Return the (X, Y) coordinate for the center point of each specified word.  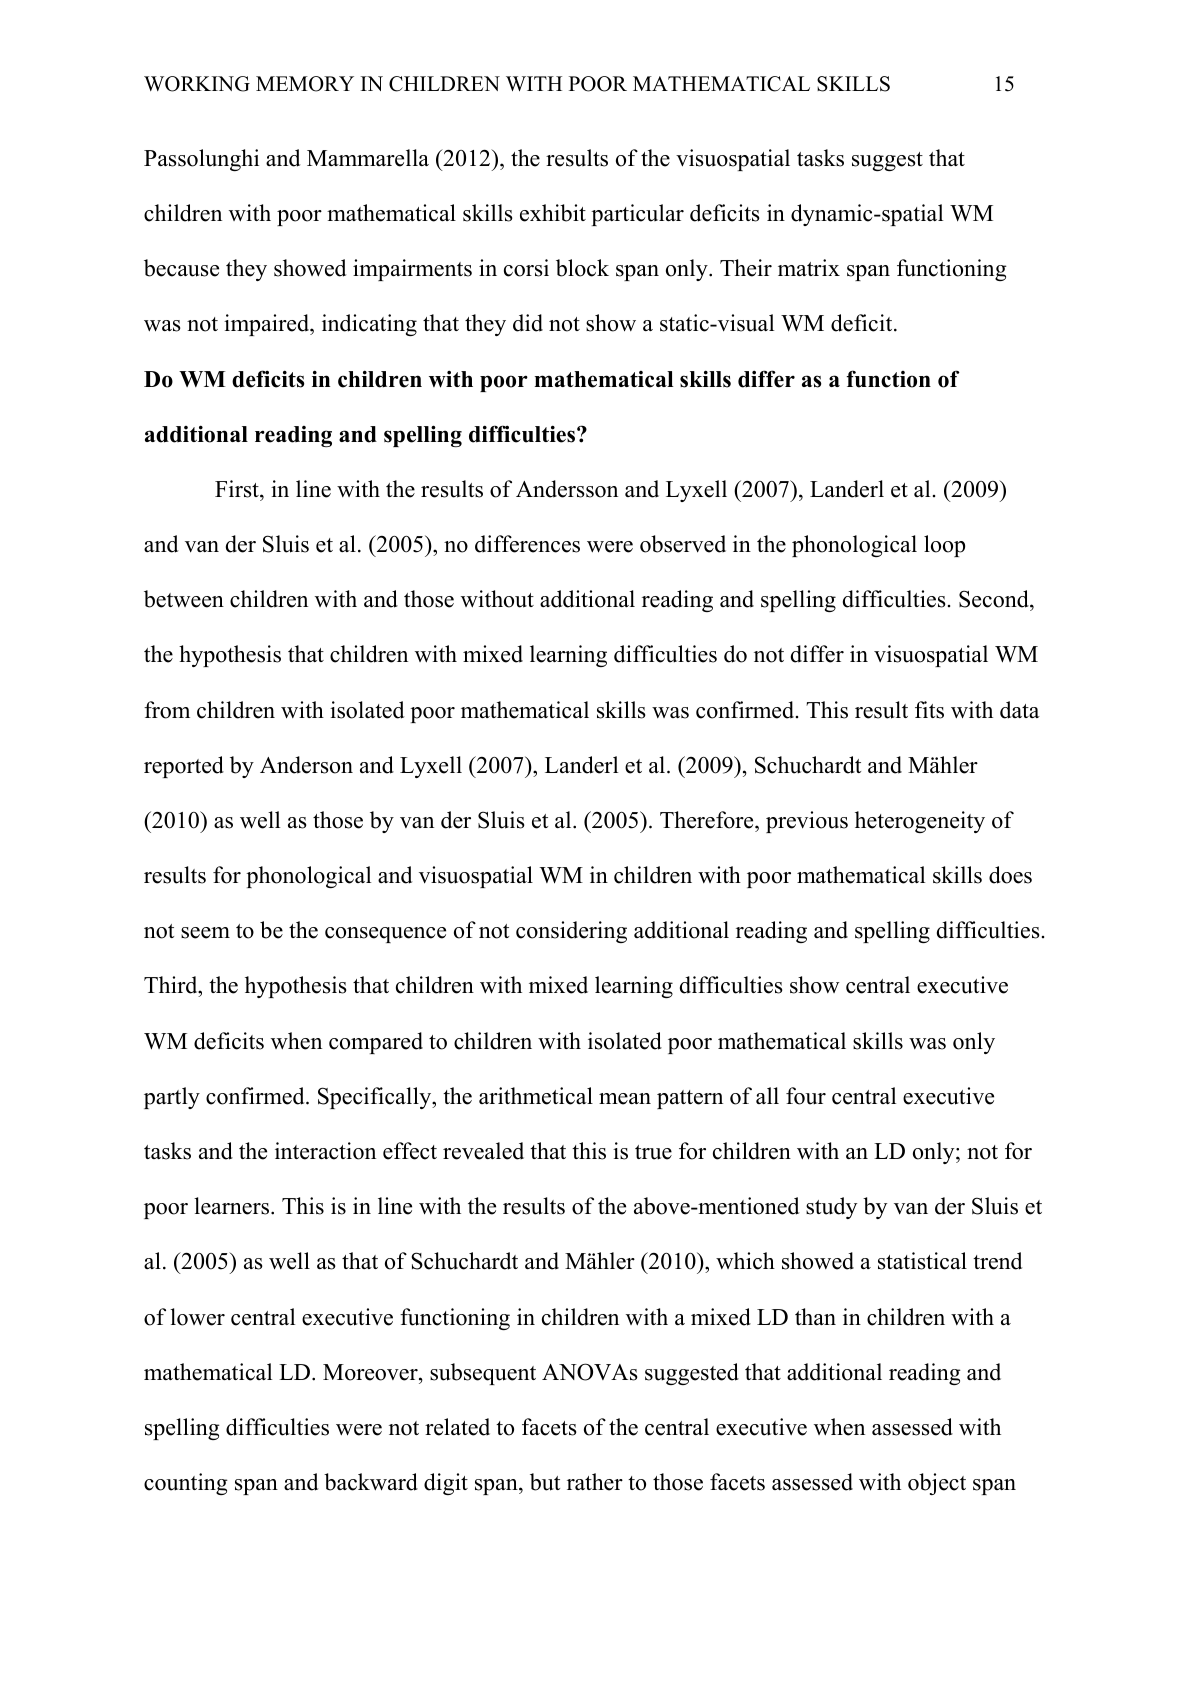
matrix (809, 267)
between (184, 599)
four (806, 1096)
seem (205, 933)
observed (683, 544)
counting (186, 1484)
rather (595, 1482)
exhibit (553, 213)
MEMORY (305, 84)
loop (944, 546)
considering (571, 932)
